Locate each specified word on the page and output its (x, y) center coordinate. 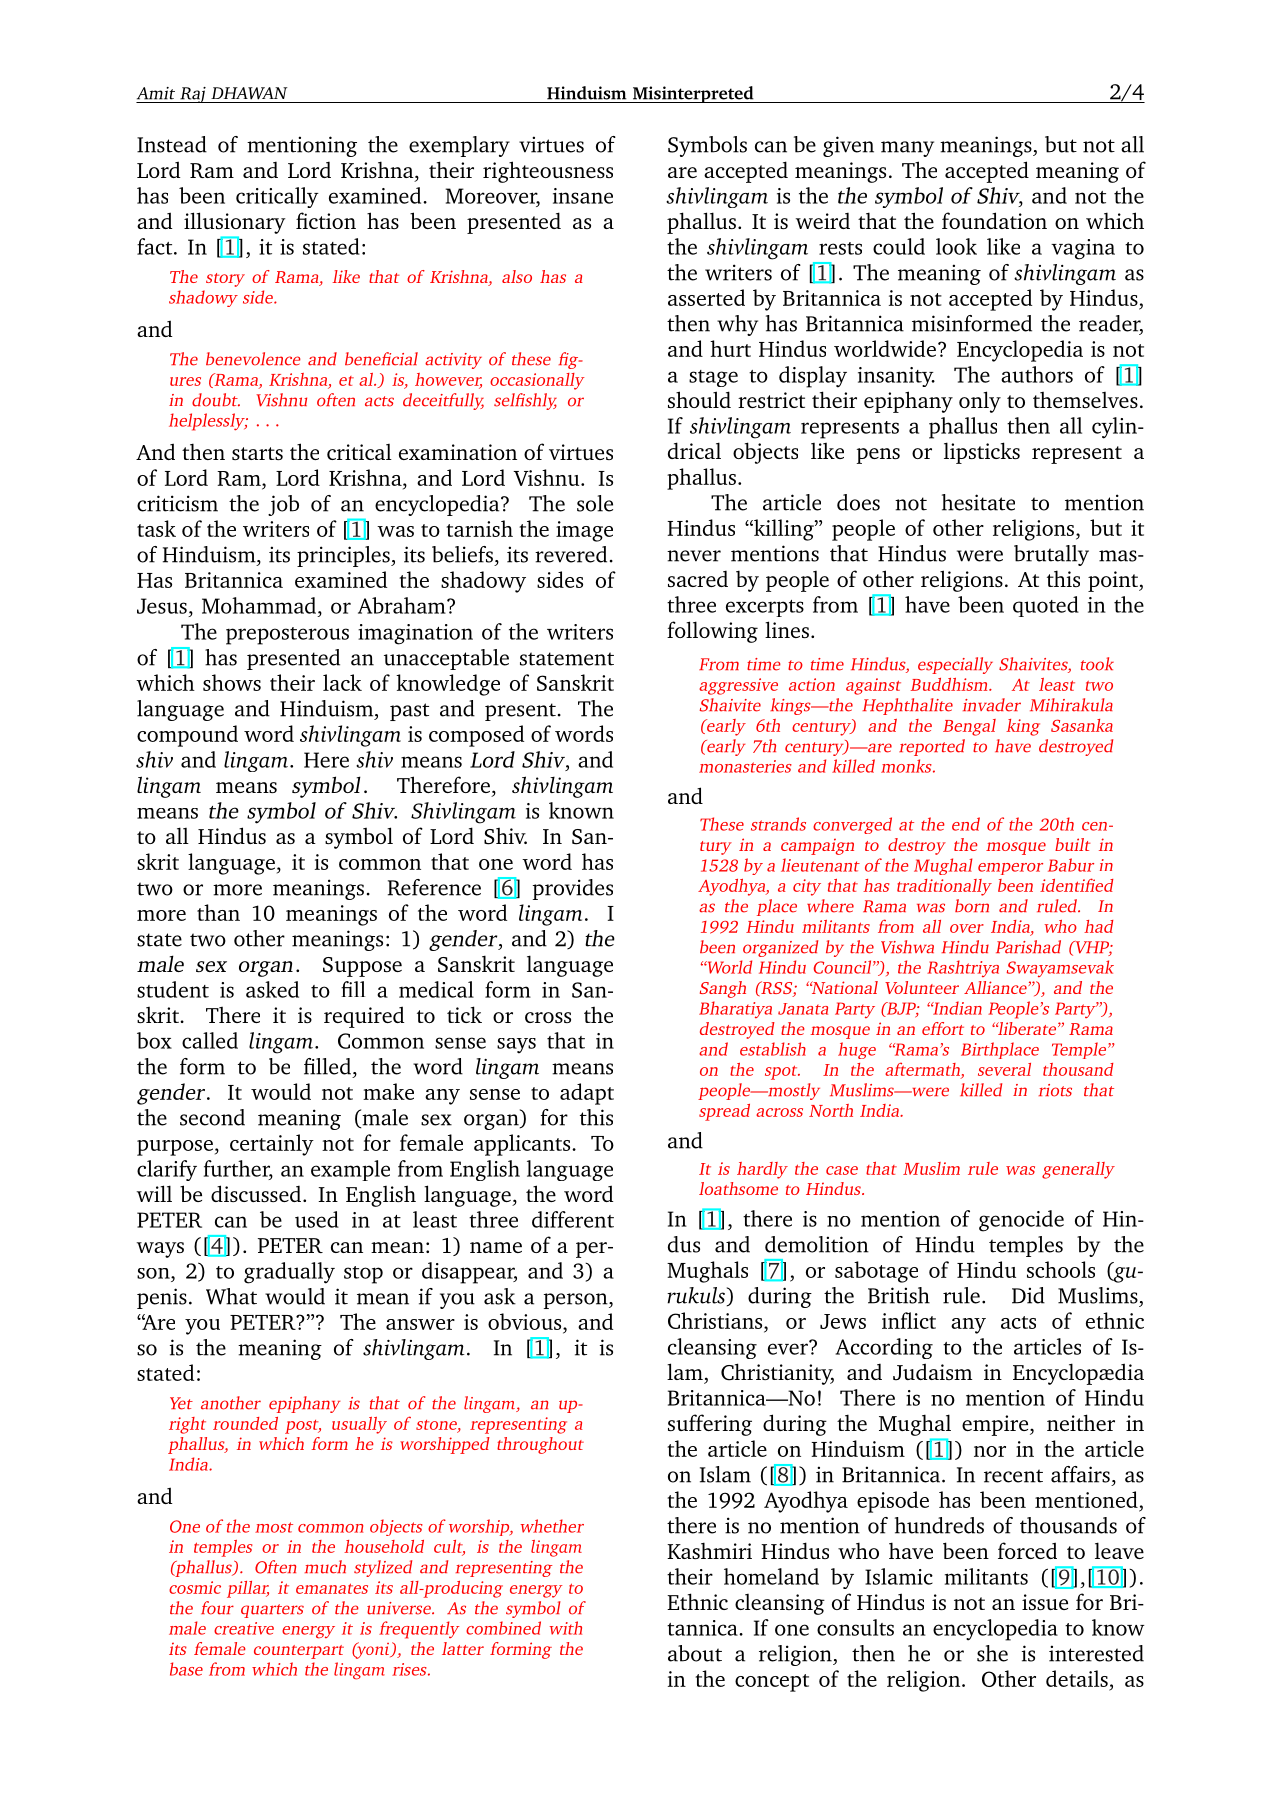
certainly (272, 1145)
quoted (1046, 606)
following (712, 632)
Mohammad (260, 605)
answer (420, 1324)
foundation (994, 220)
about (695, 1653)
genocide (1021, 1221)
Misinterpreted (693, 94)
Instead (172, 144)
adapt (587, 1094)
